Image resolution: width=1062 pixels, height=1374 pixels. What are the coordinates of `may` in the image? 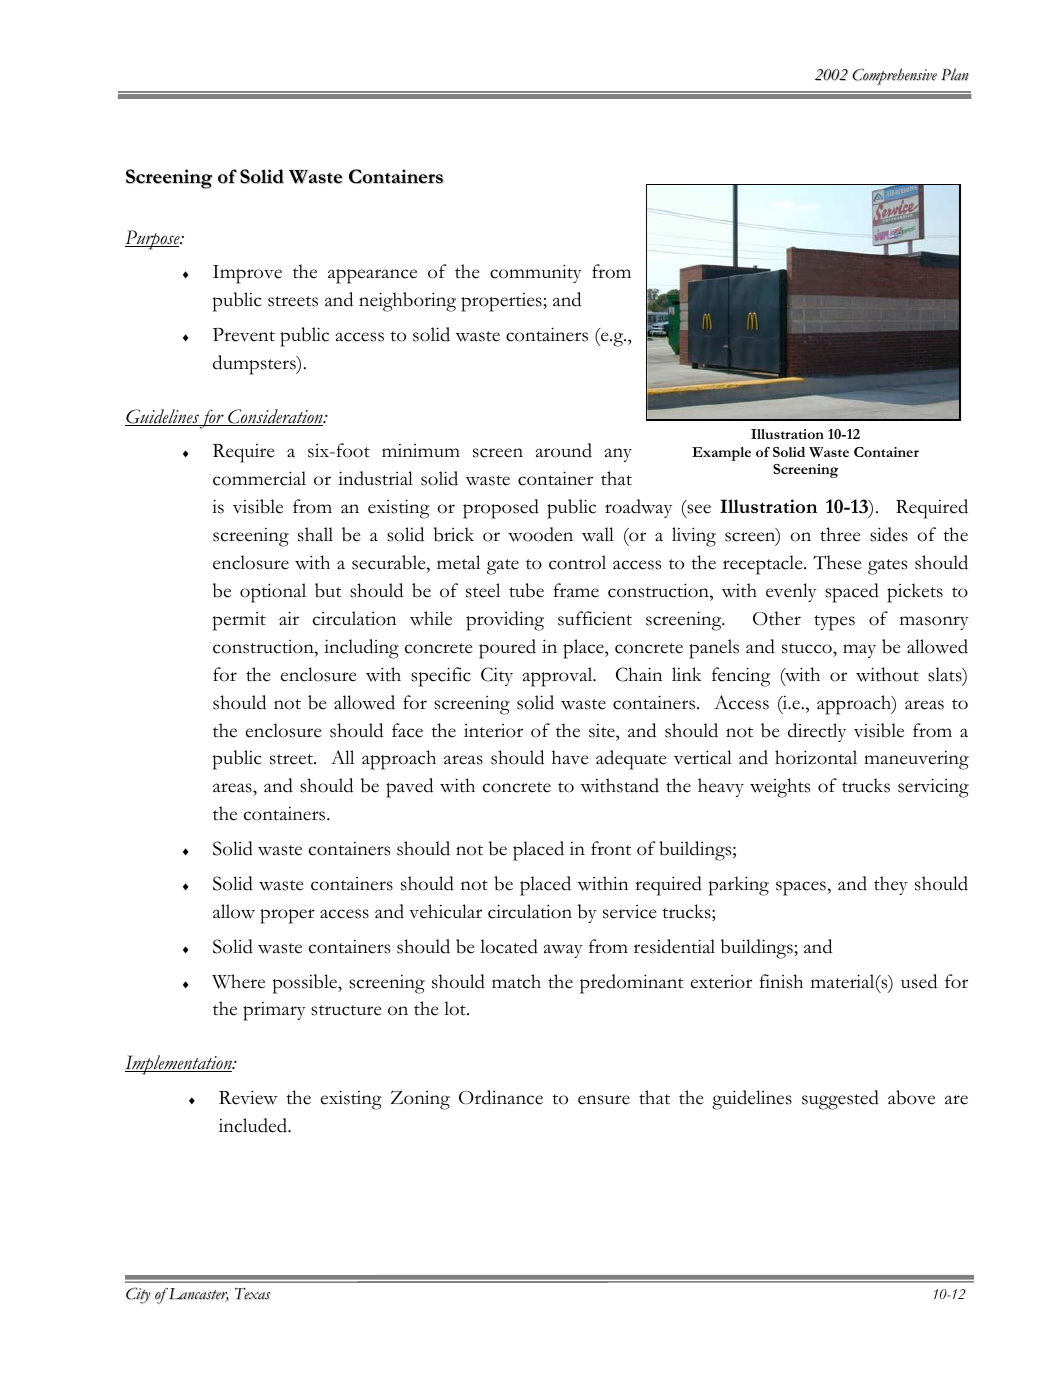 It's located at (859, 651).
